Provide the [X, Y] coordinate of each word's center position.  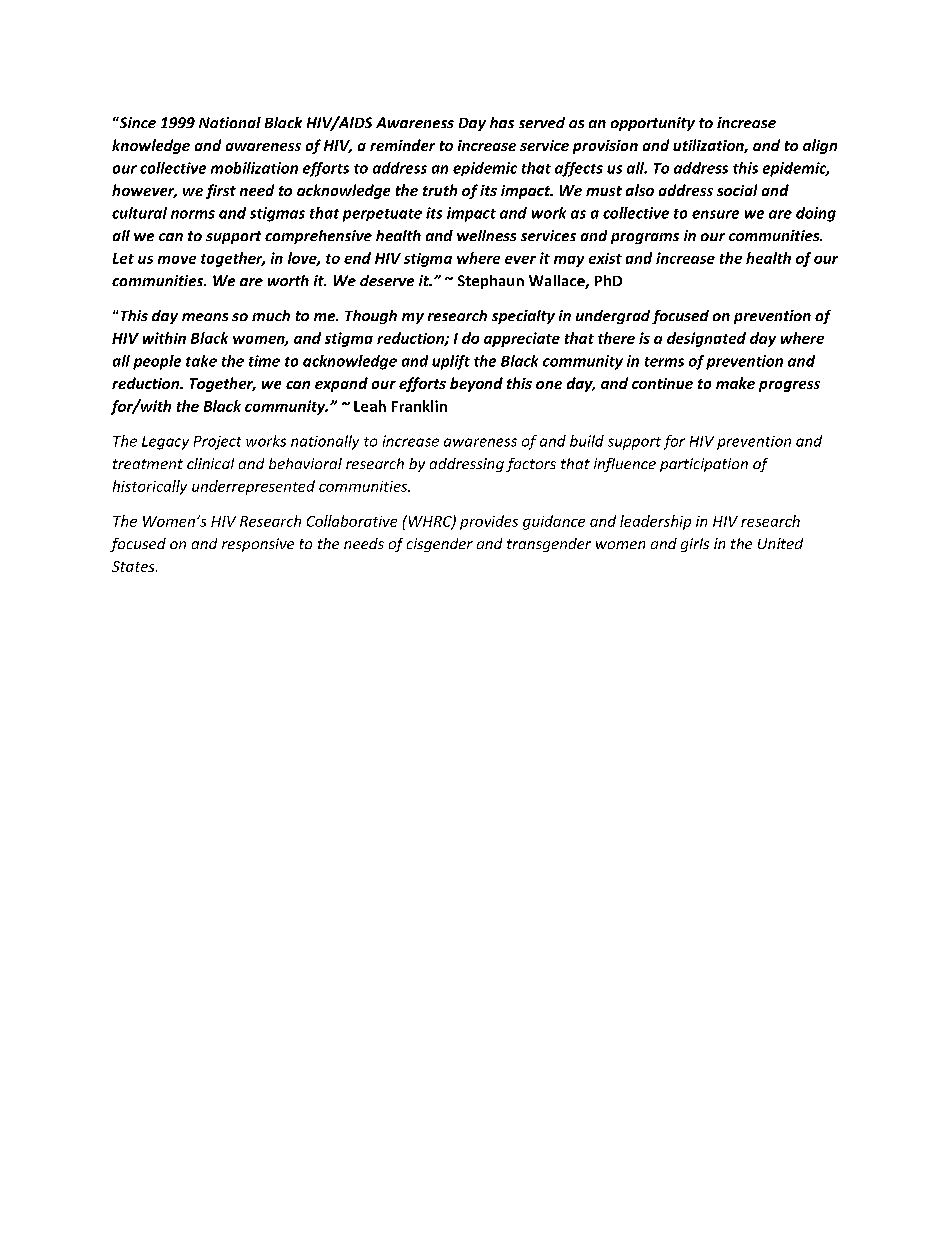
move [177, 260]
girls [695, 545]
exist [605, 258]
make [735, 383]
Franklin [419, 406]
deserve [387, 280]
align [820, 146]
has [502, 122]
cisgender [440, 545]
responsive [258, 545]
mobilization [254, 168]
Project [217, 443]
